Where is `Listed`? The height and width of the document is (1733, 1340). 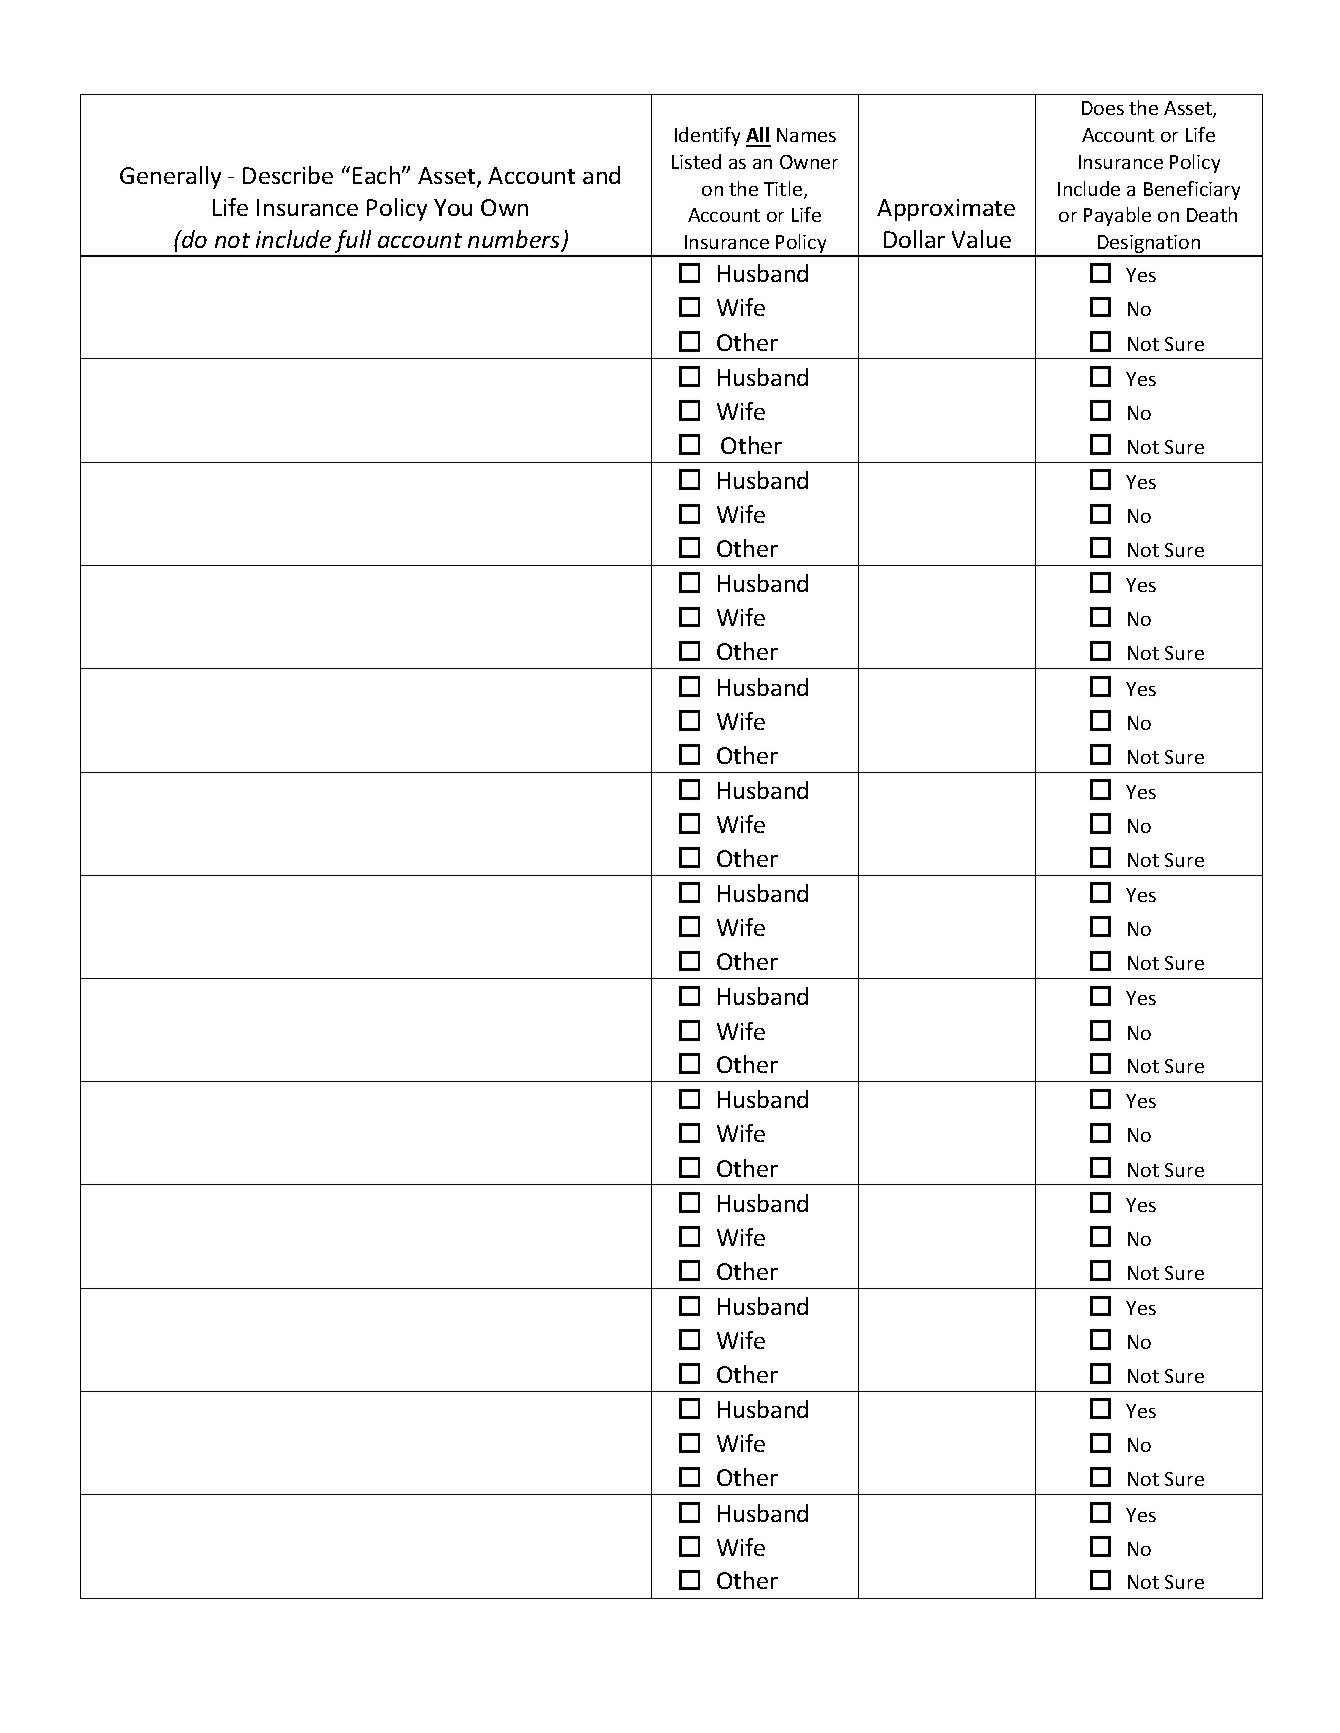 Listed is located at coordinates (696, 161).
